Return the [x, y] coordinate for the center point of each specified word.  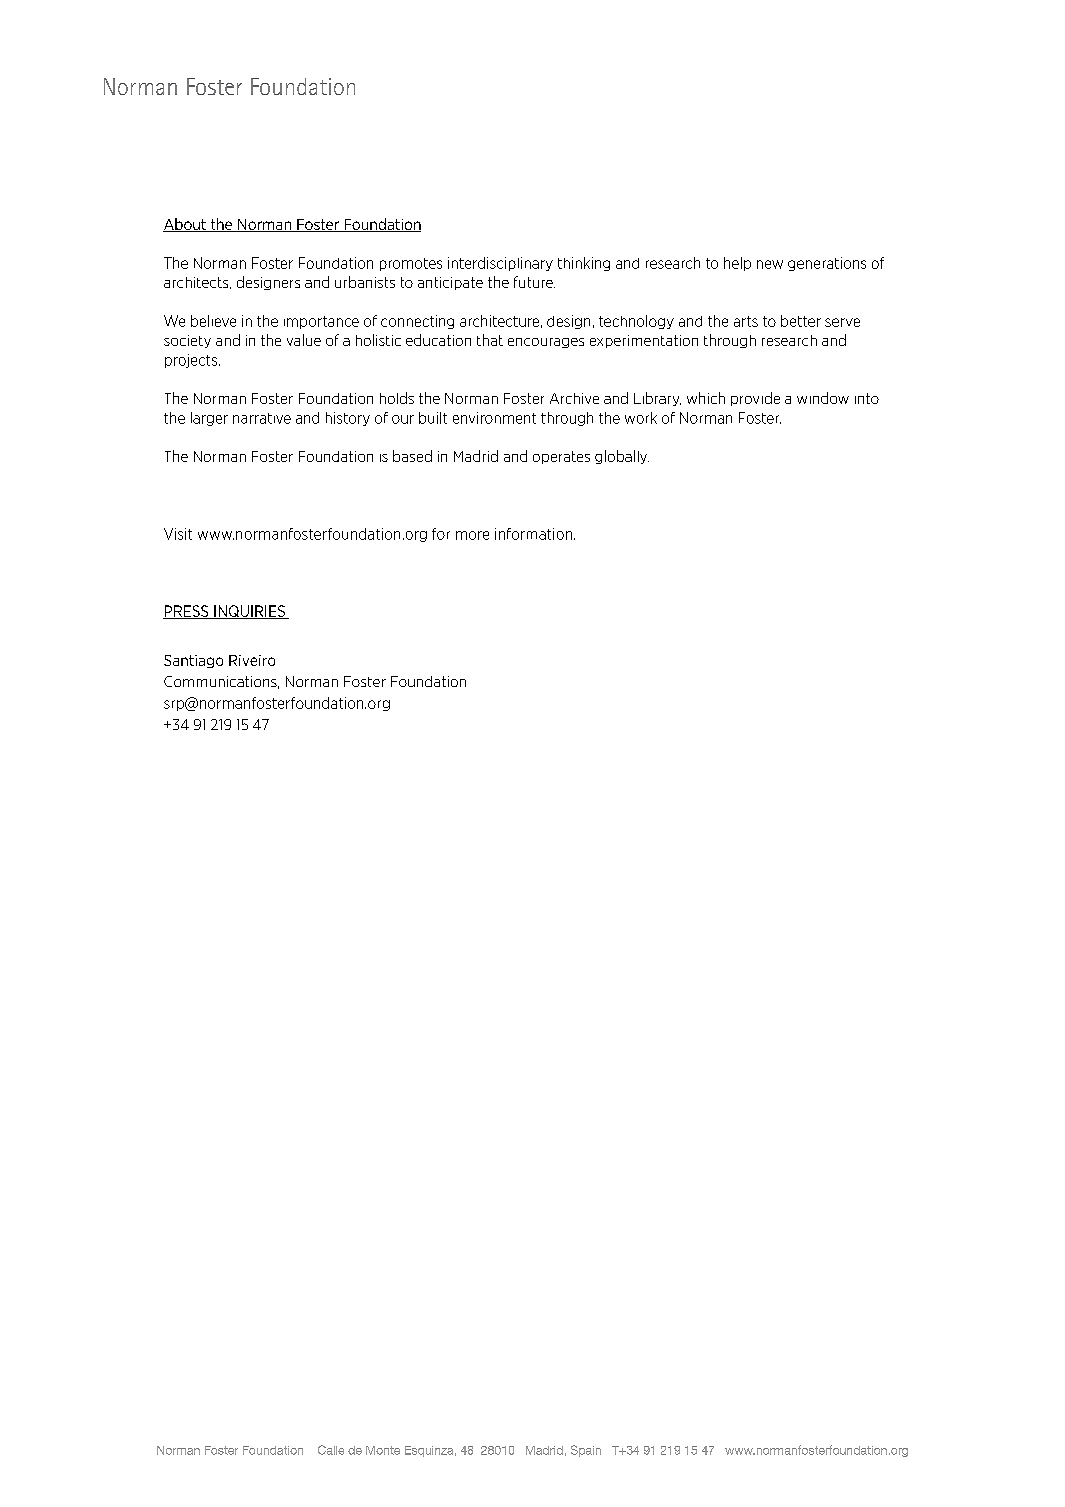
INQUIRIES [249, 612]
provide [755, 399]
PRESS [187, 612]
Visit [178, 534]
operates [561, 457]
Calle [331, 1450]
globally [622, 457]
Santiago [193, 661]
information [533, 534]
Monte [383, 1450]
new [770, 264]
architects [197, 283]
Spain [586, 1451]
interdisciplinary [500, 264]
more [472, 535]
